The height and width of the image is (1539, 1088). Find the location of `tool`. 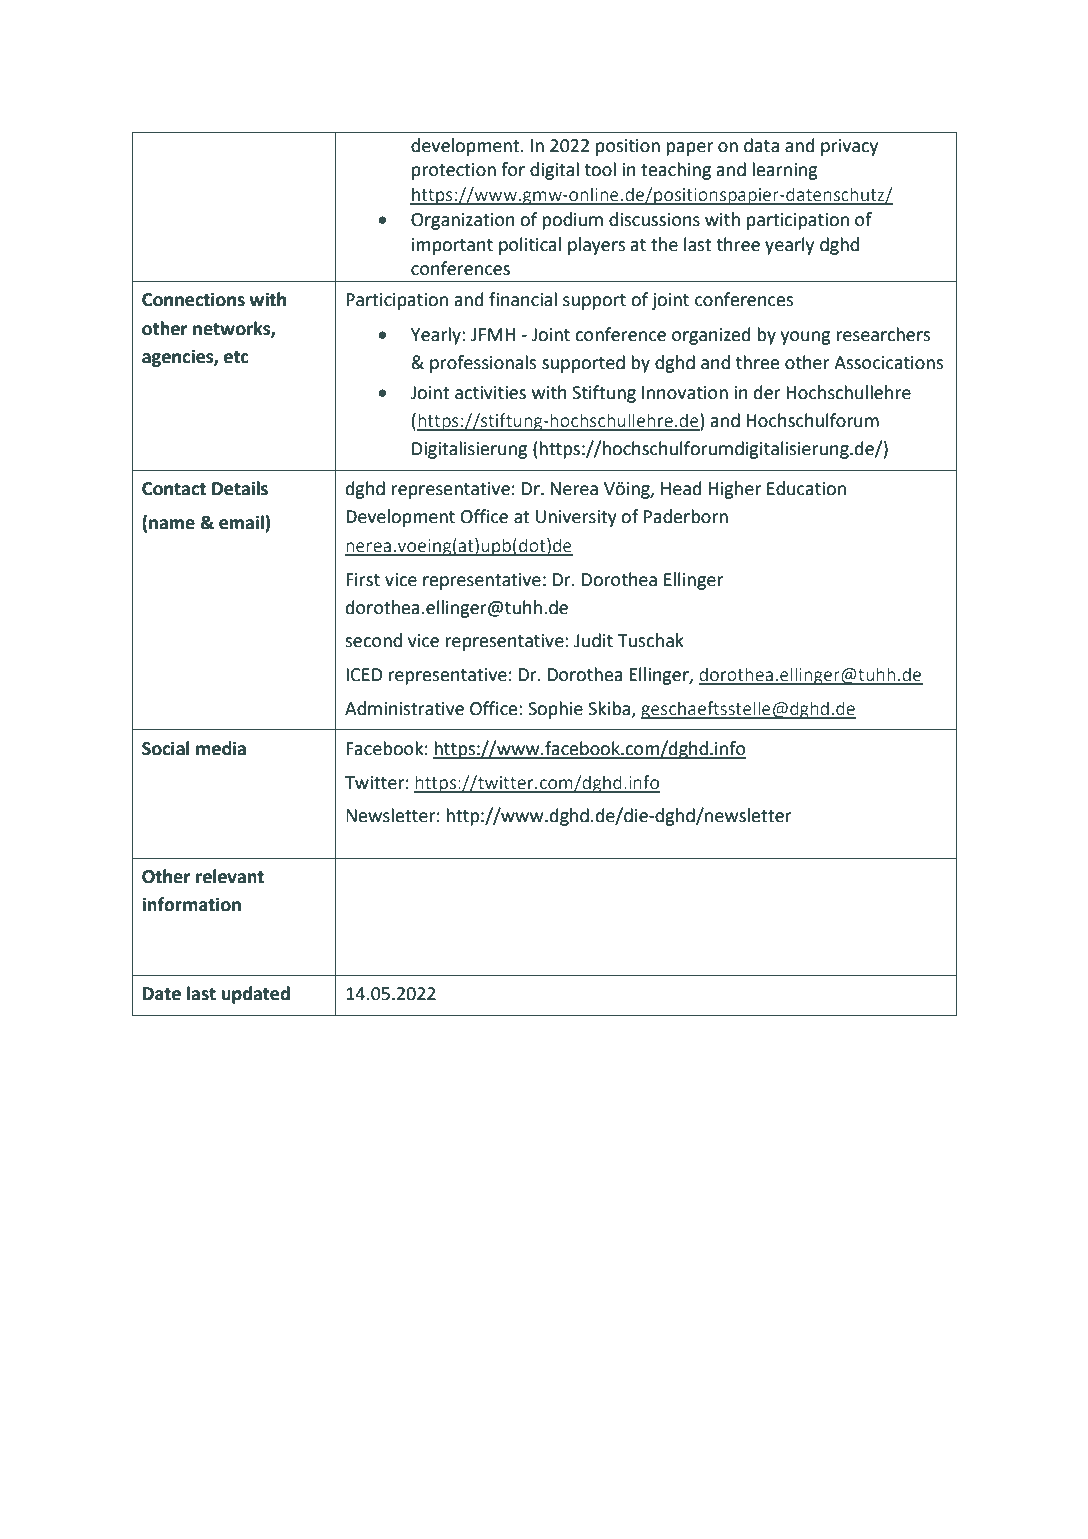

tool is located at coordinates (600, 169).
